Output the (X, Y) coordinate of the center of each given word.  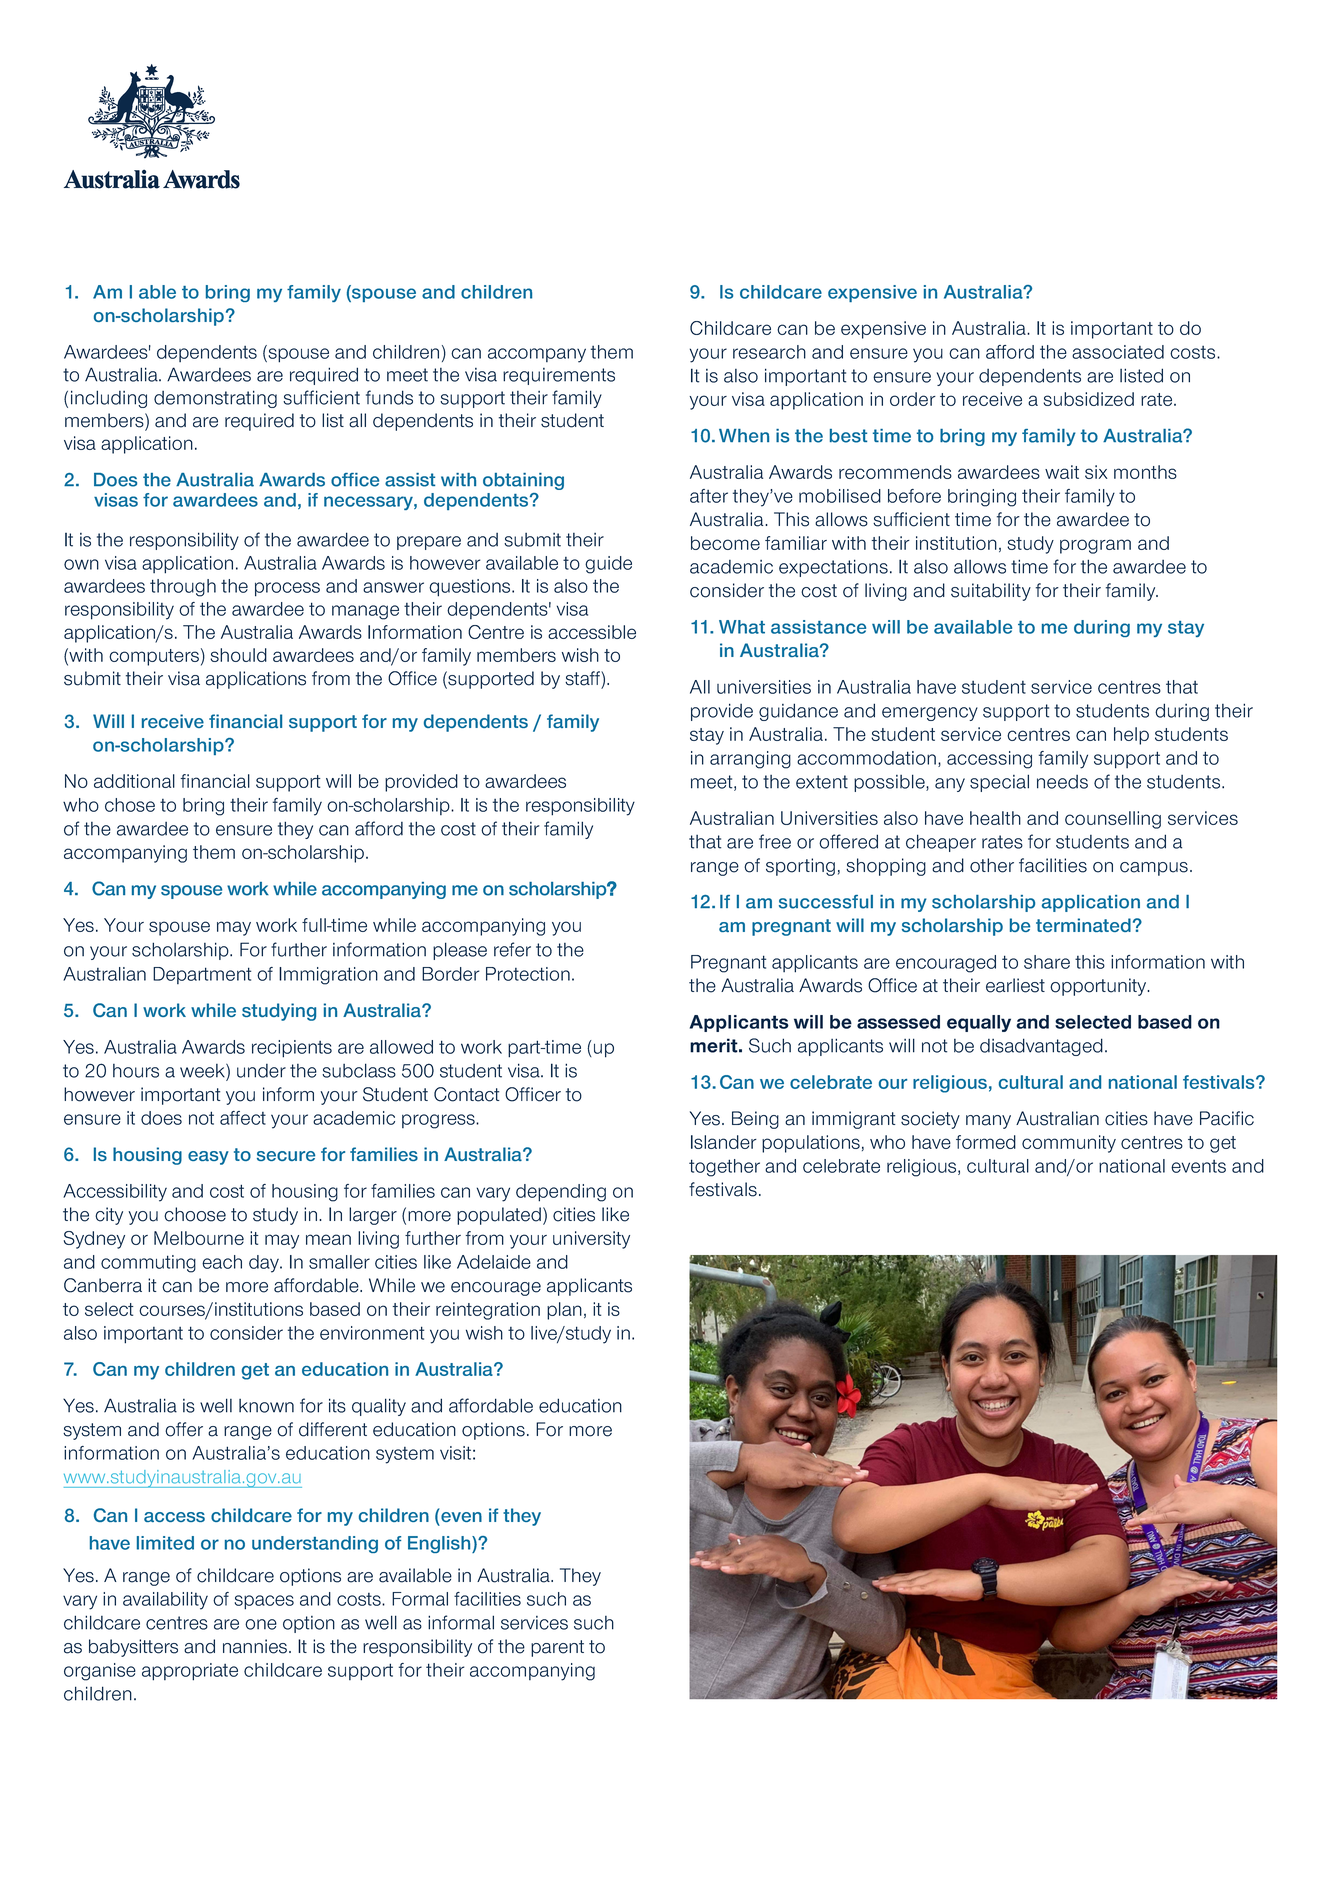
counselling (1113, 820)
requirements (559, 376)
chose (130, 805)
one (261, 1624)
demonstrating (215, 399)
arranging (750, 760)
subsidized (1088, 399)
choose (195, 1214)
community (1069, 1144)
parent (557, 1648)
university (591, 1240)
